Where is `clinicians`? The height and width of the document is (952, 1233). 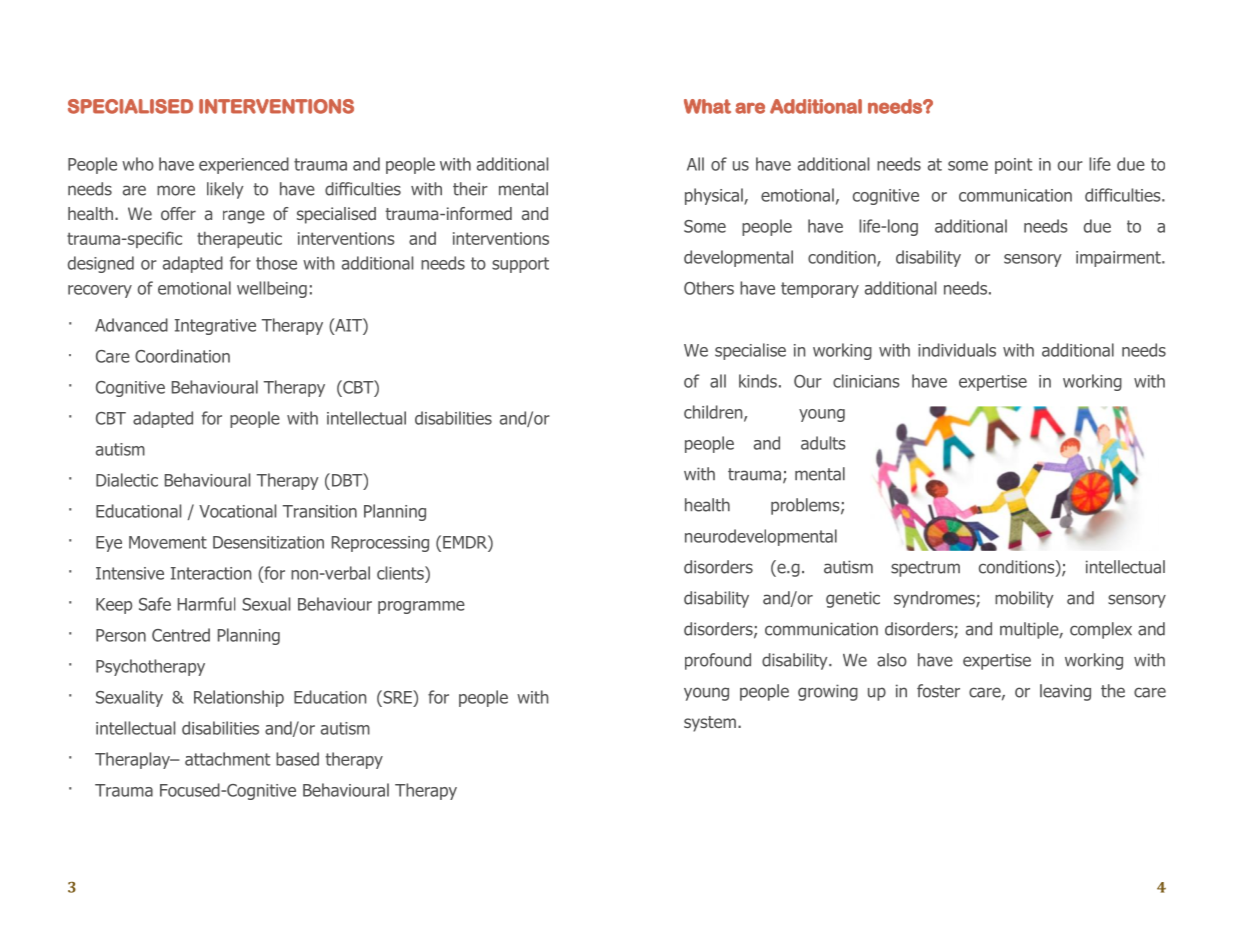 clinicians is located at coordinates (866, 381).
